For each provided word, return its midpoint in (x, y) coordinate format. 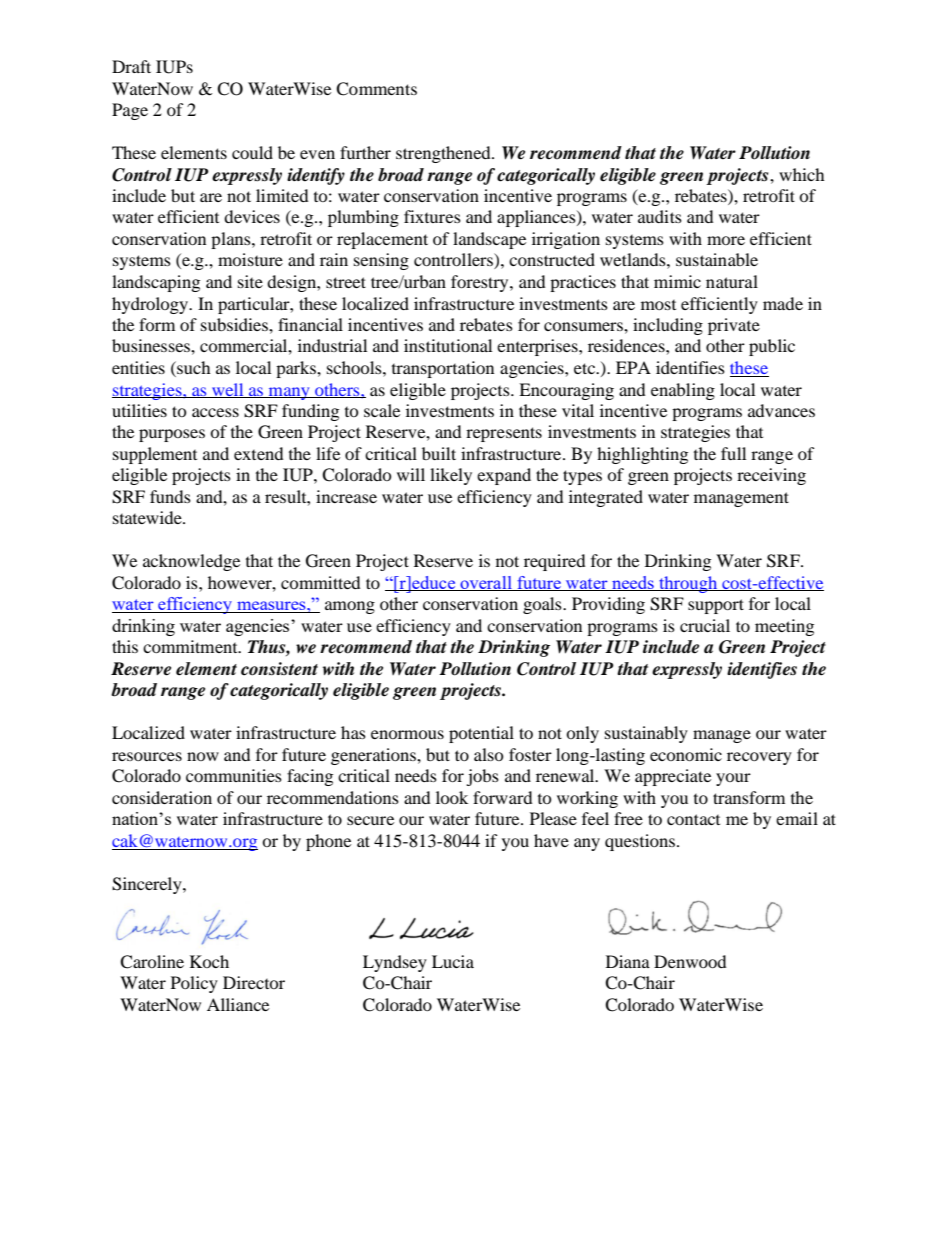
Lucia (453, 961)
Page (130, 111)
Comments (376, 89)
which (802, 174)
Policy (194, 984)
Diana (628, 961)
